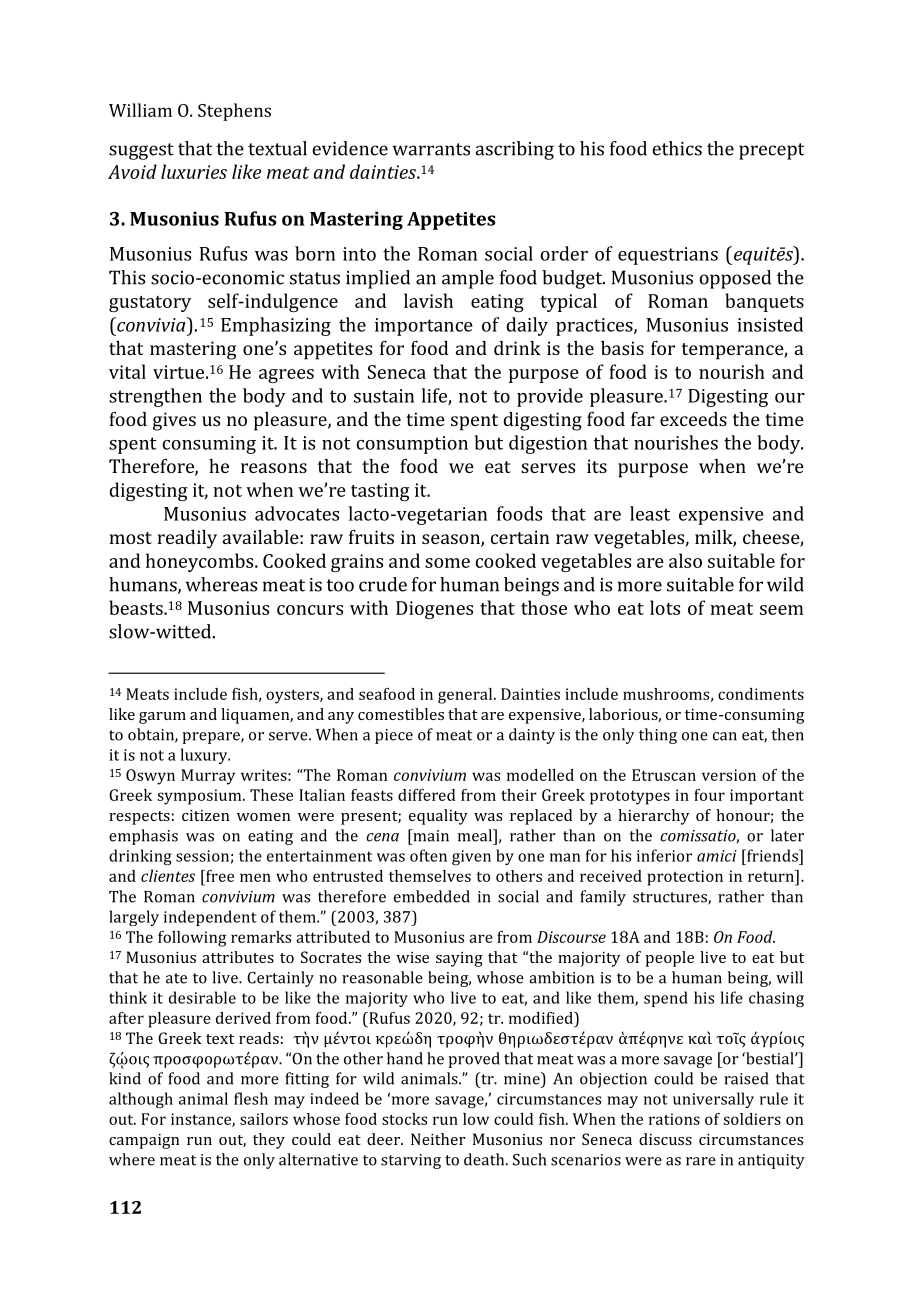  Describe the element at coordinates (709, 795) in the document. I see `four` at that location.
